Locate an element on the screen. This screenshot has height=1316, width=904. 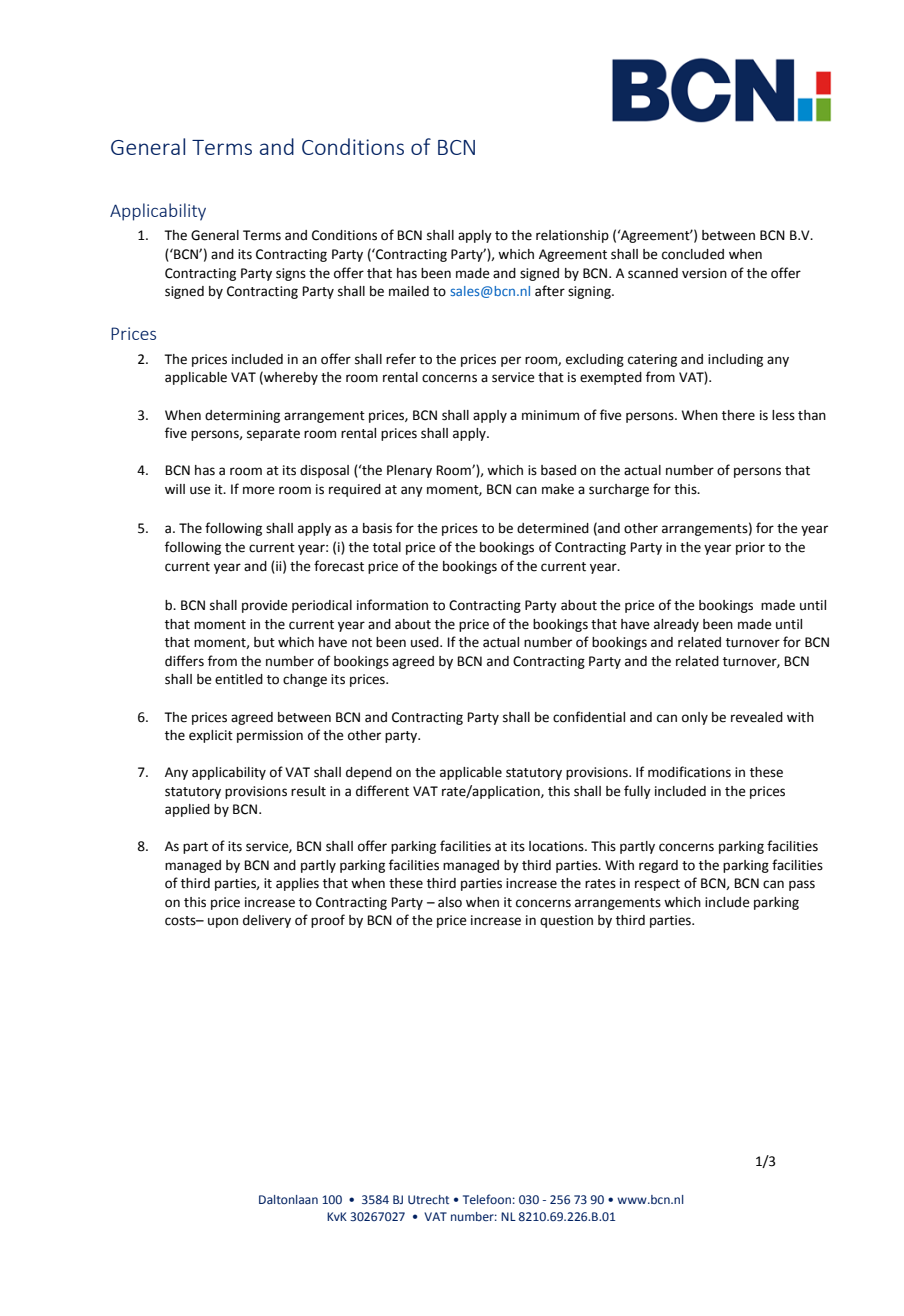
Utrecht is located at coordinates (428, 1199).
